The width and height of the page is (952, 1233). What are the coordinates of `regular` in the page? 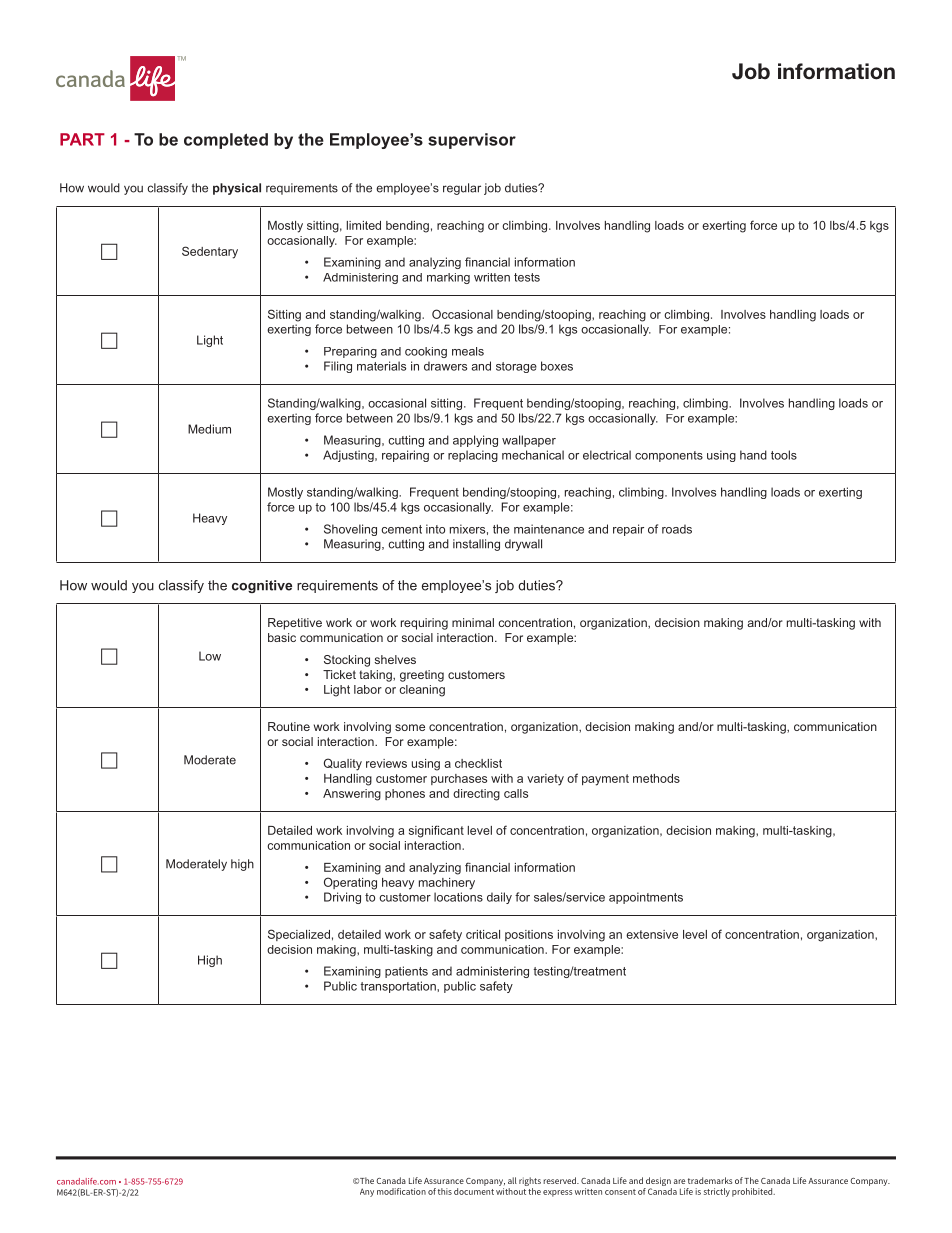 It's located at (462, 189).
